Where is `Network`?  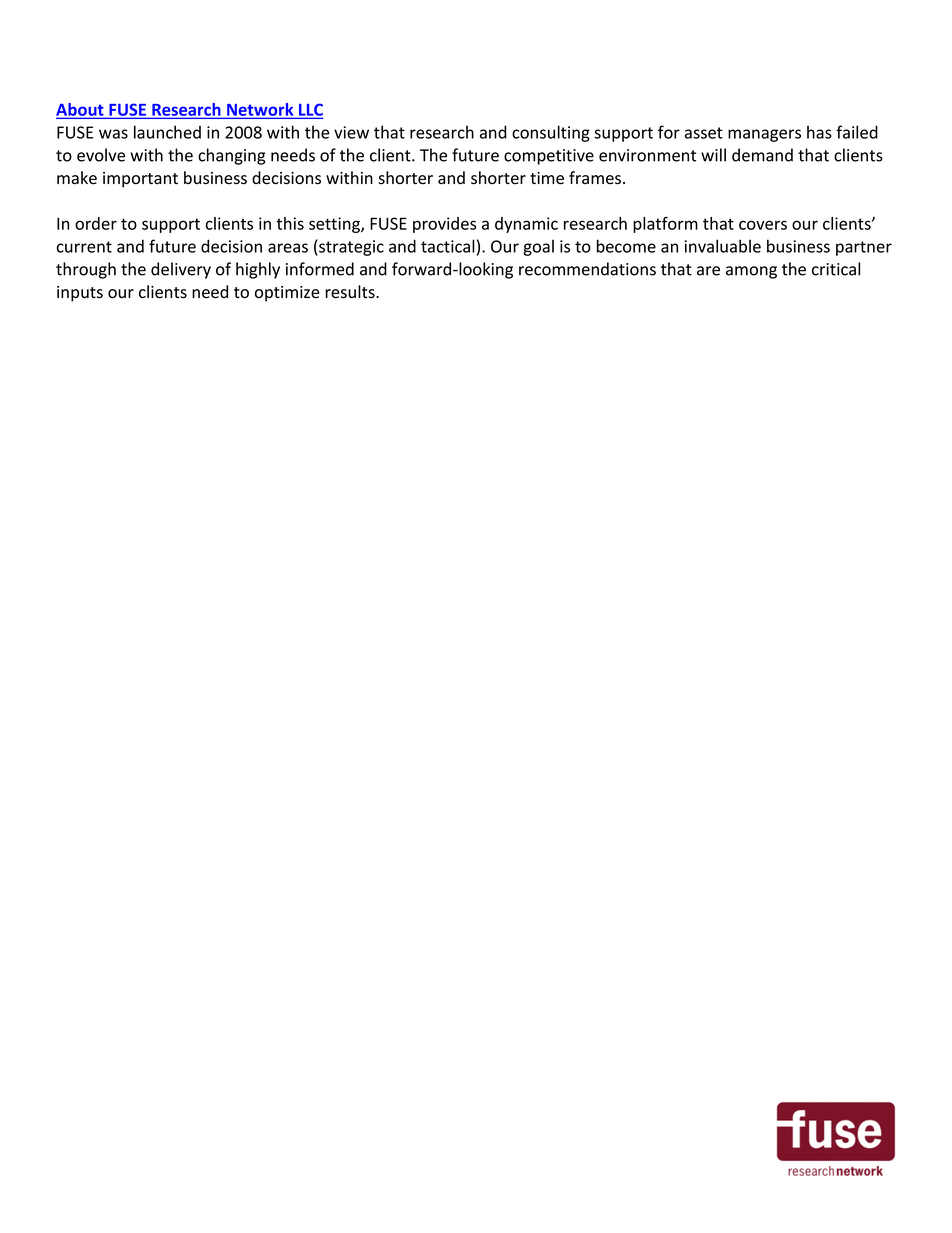 Network is located at coordinates (260, 110).
